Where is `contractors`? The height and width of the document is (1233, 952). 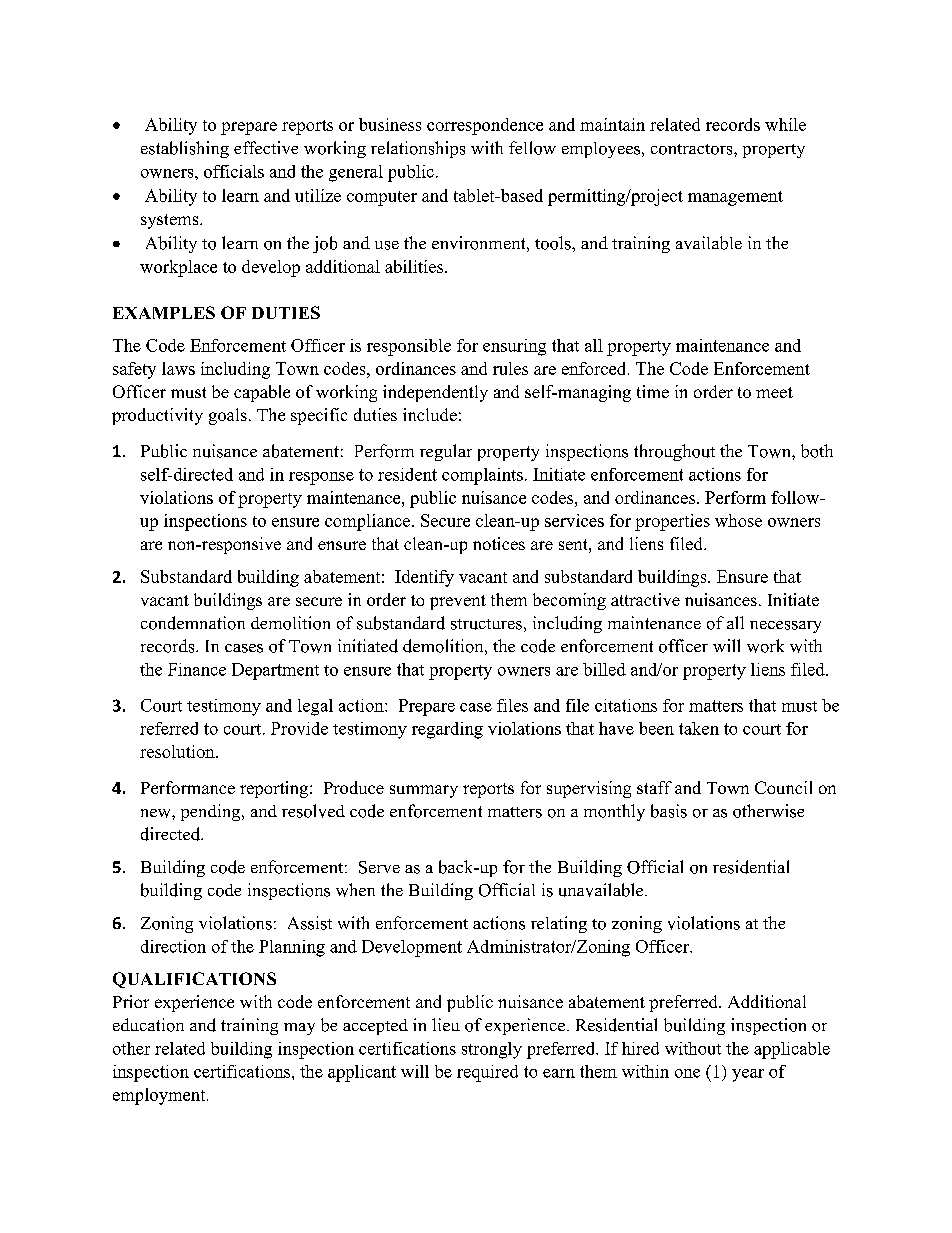 contractors is located at coordinates (693, 149).
